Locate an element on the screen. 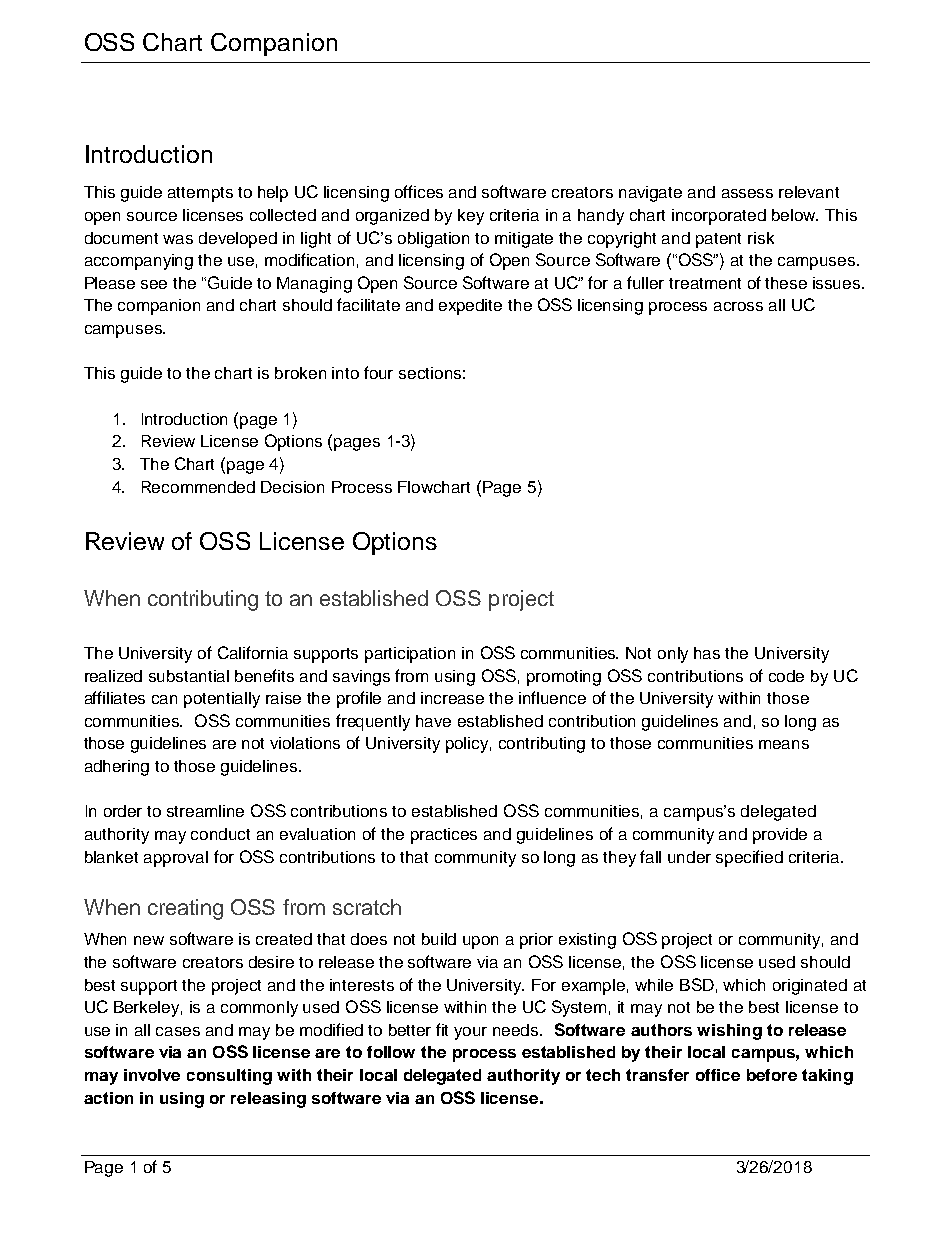  your is located at coordinates (470, 1033).
